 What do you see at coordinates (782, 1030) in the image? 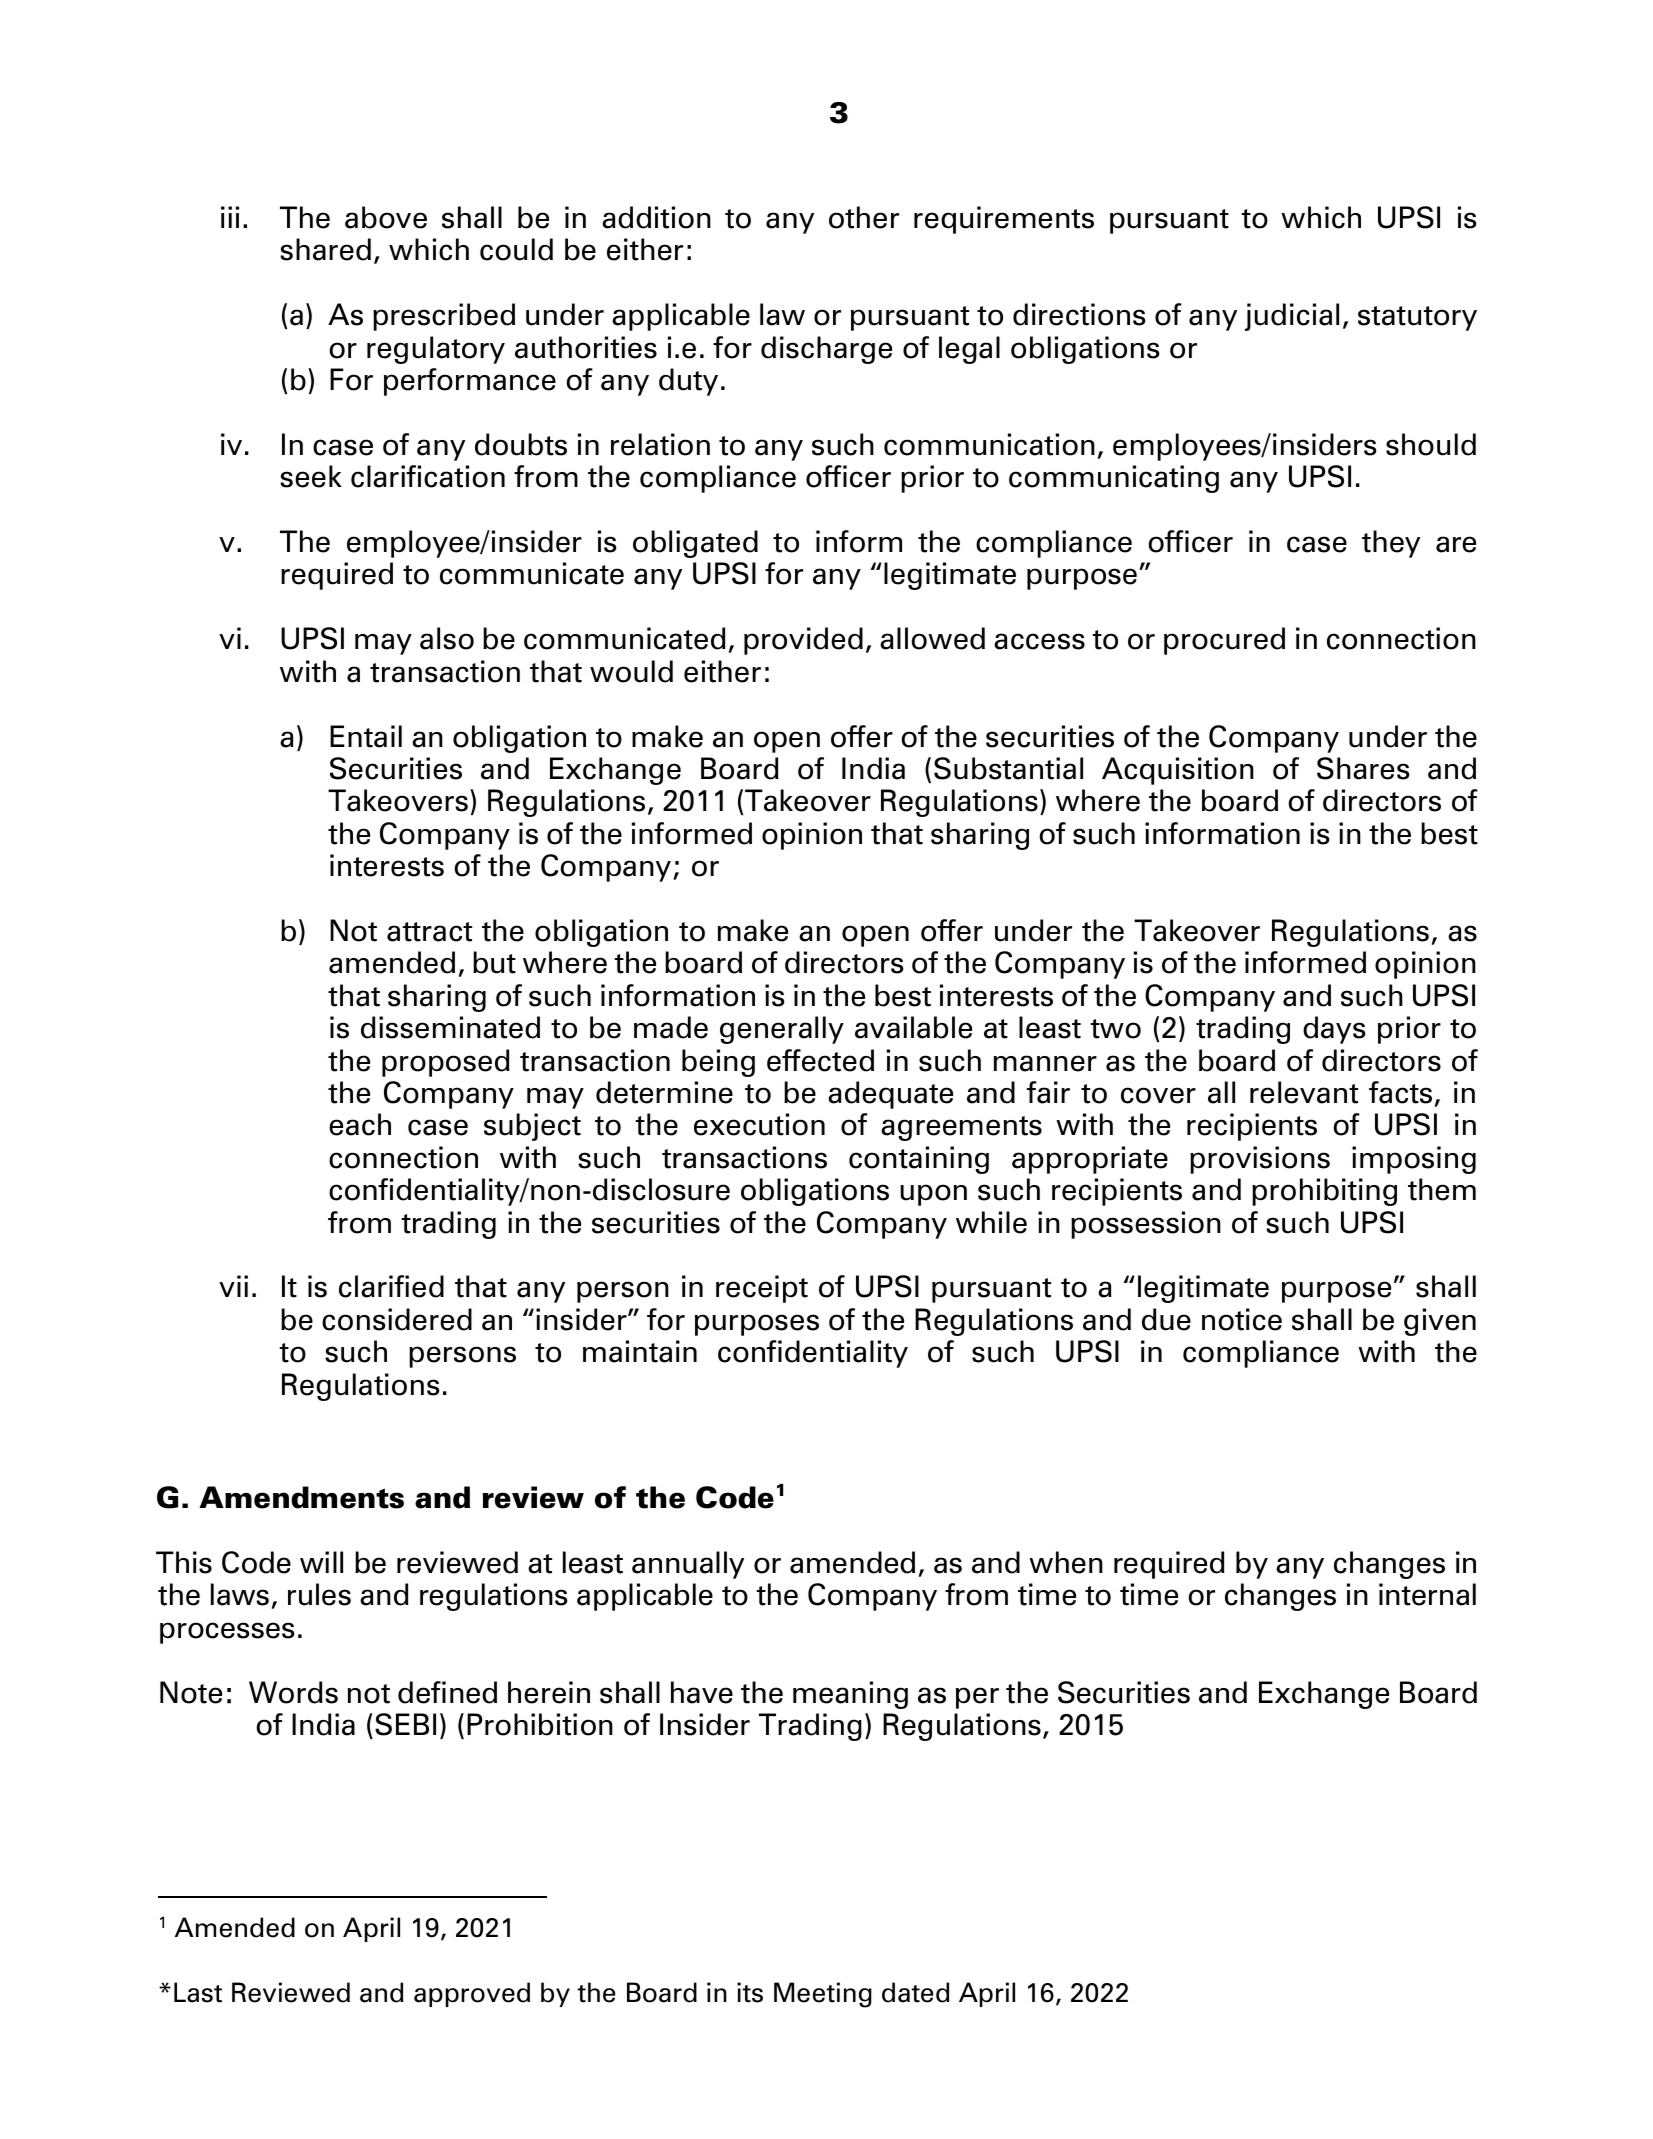
I see `generally` at bounding box center [782, 1030].
